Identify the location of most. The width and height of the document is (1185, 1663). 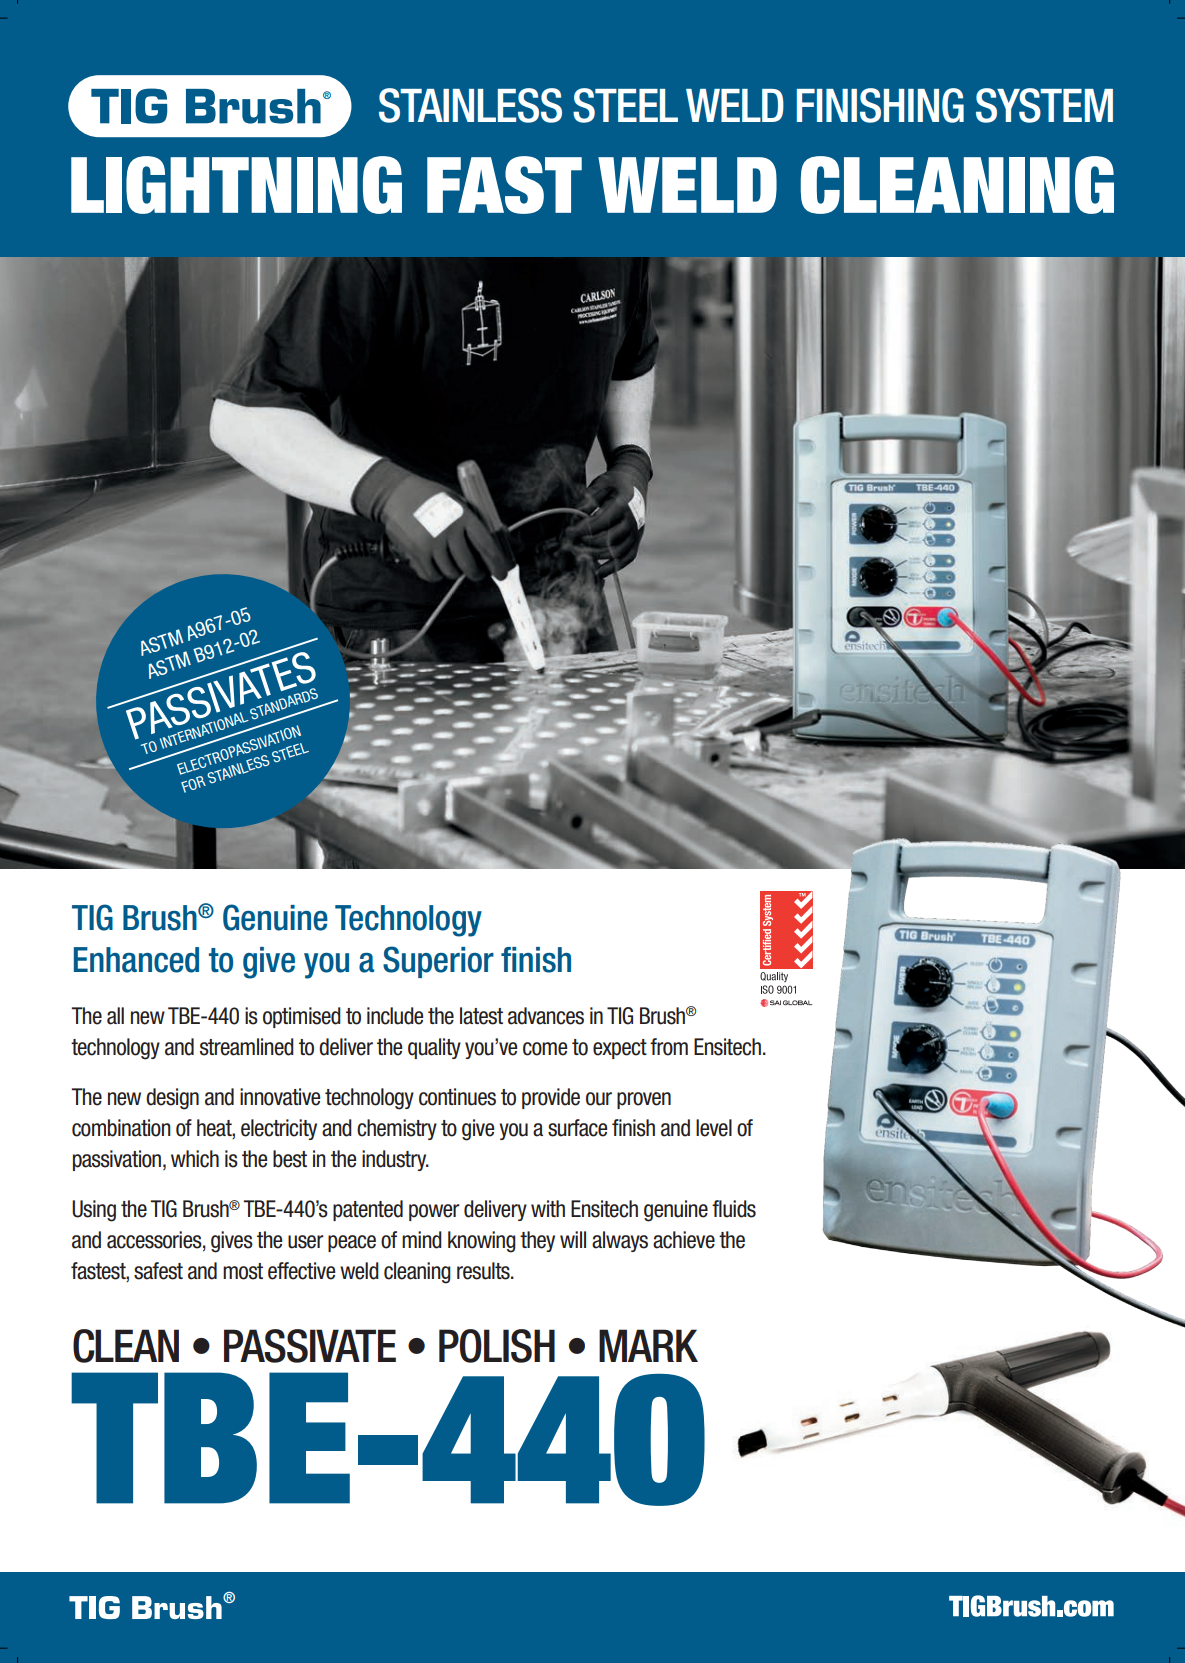
(243, 1271).
